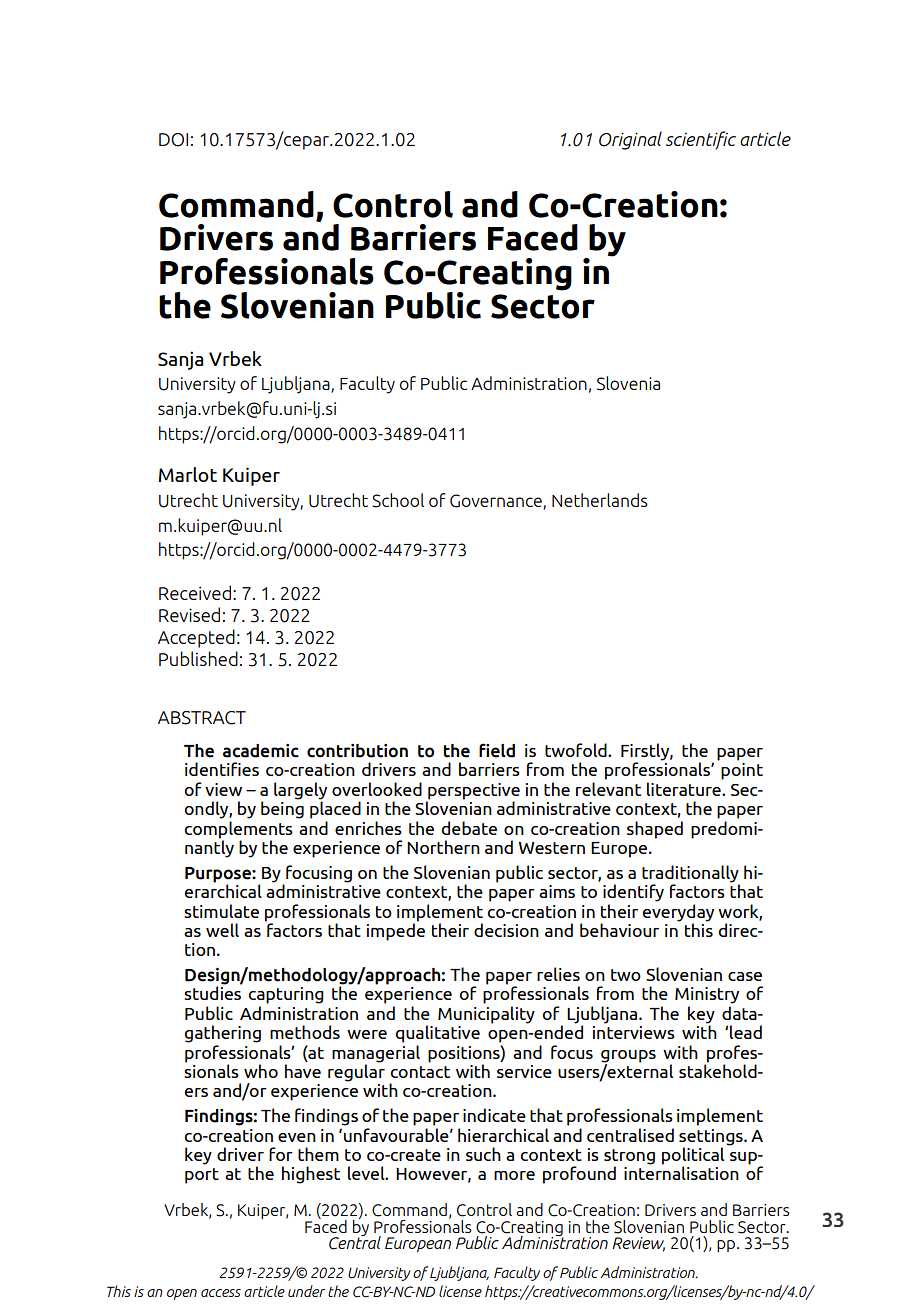 This page has width=921, height=1316. Describe the element at coordinates (600, 500) in the page. I see `Netherlands` at that location.
